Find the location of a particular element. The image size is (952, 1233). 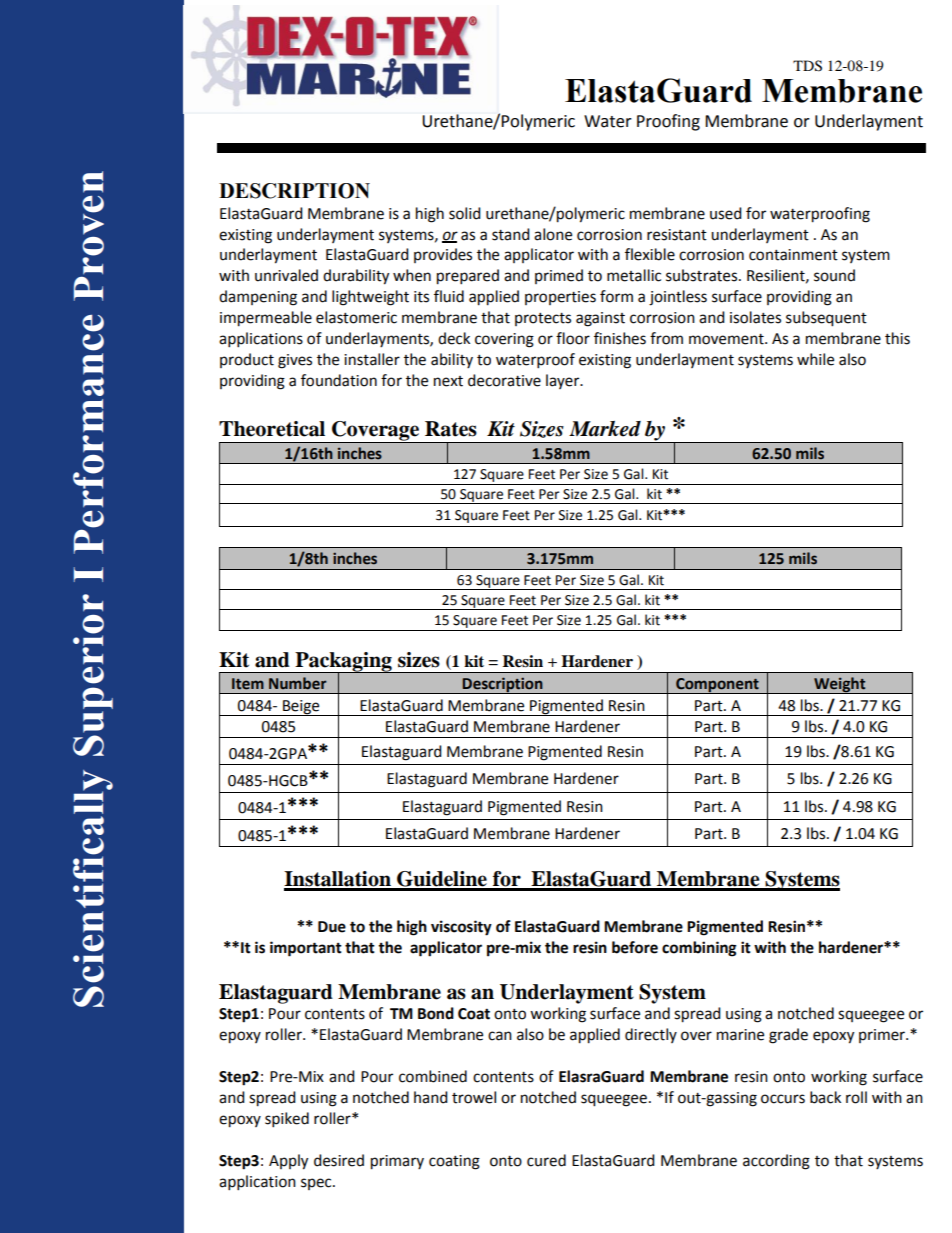

Marked is located at coordinates (605, 429).
